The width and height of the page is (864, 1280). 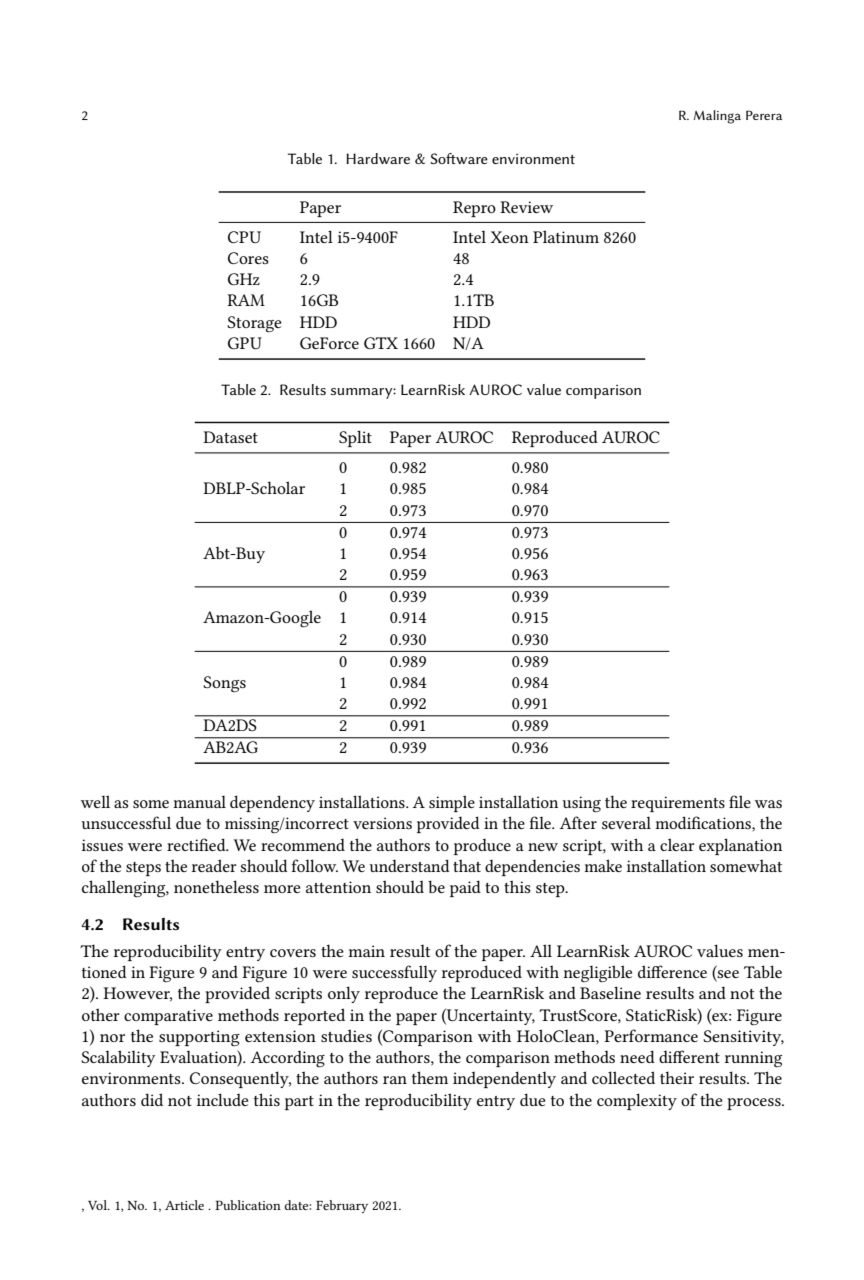 What do you see at coordinates (459, 158) in the page?
I see `Software` at bounding box center [459, 158].
